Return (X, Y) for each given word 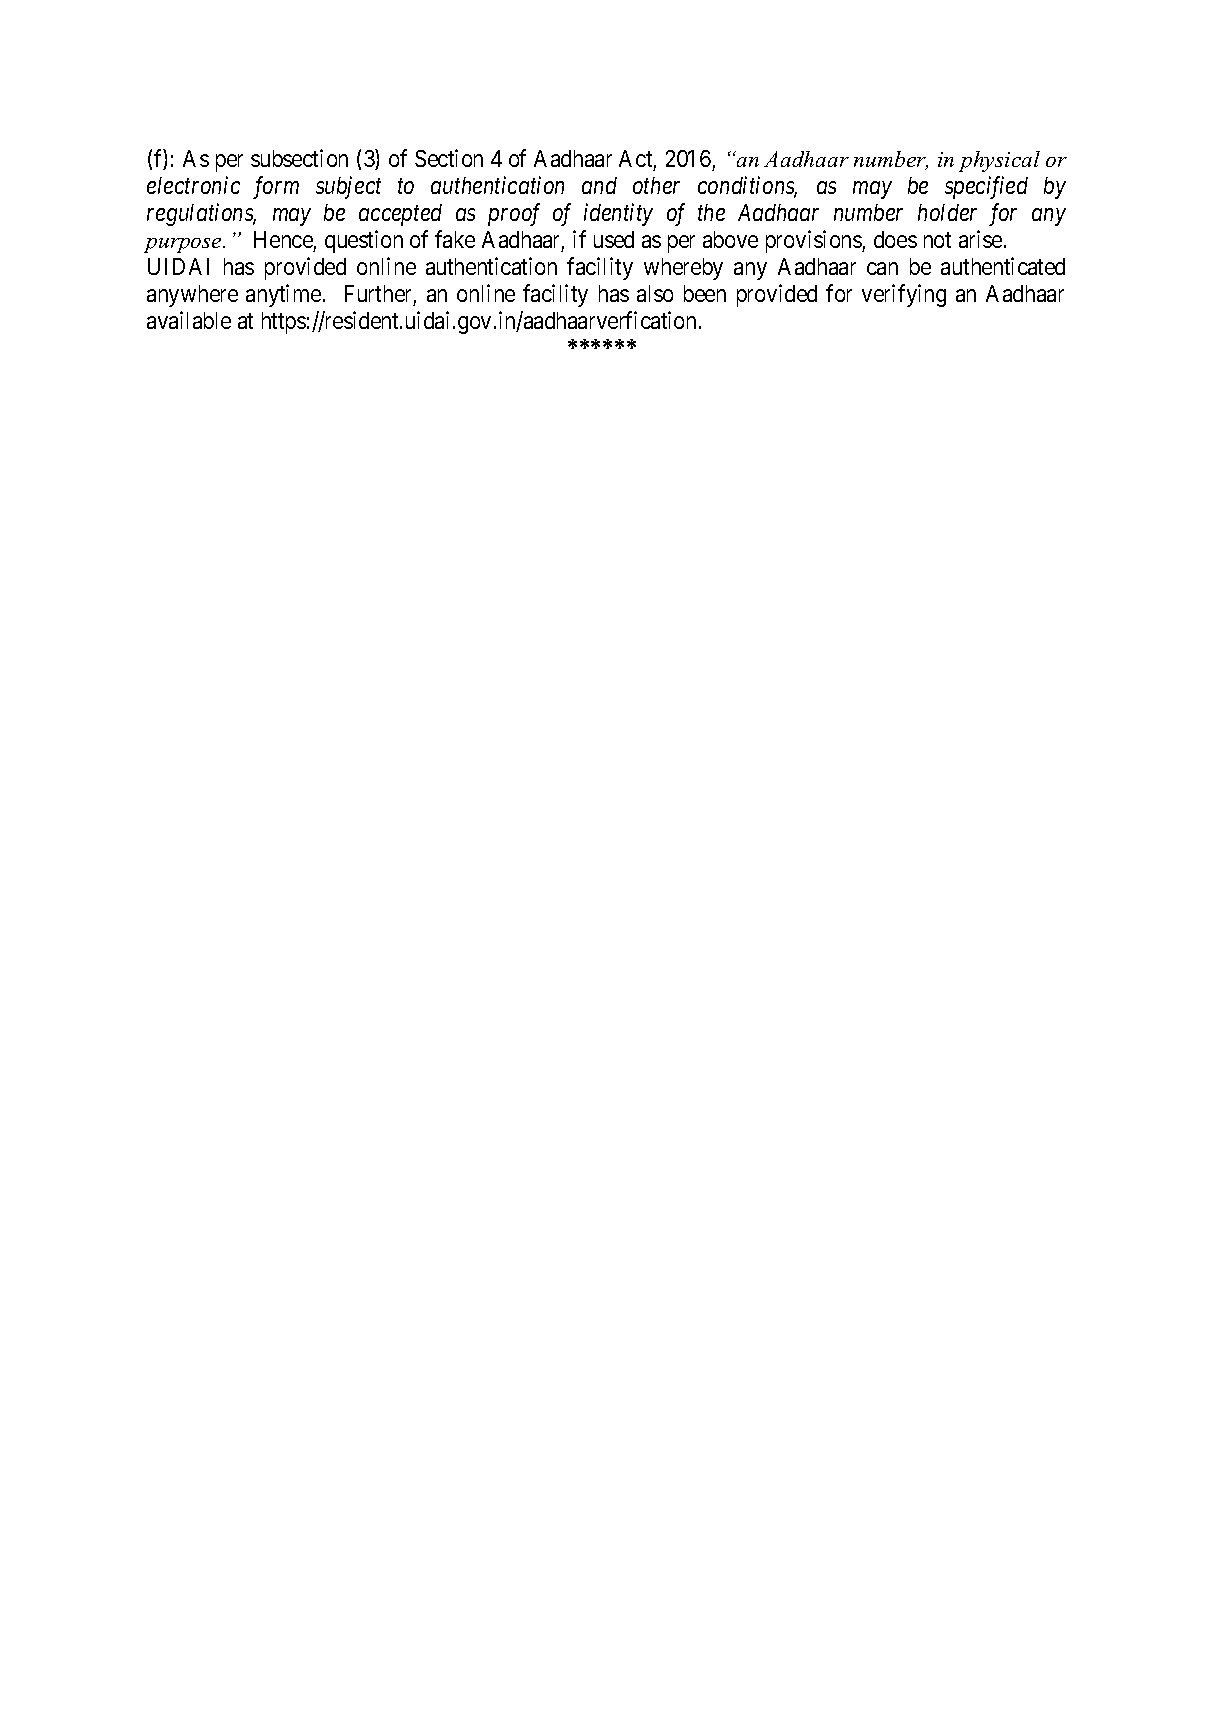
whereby (683, 269)
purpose (184, 245)
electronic (193, 185)
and (599, 185)
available (189, 320)
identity (618, 214)
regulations (201, 214)
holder (947, 212)
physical (999, 161)
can (882, 269)
